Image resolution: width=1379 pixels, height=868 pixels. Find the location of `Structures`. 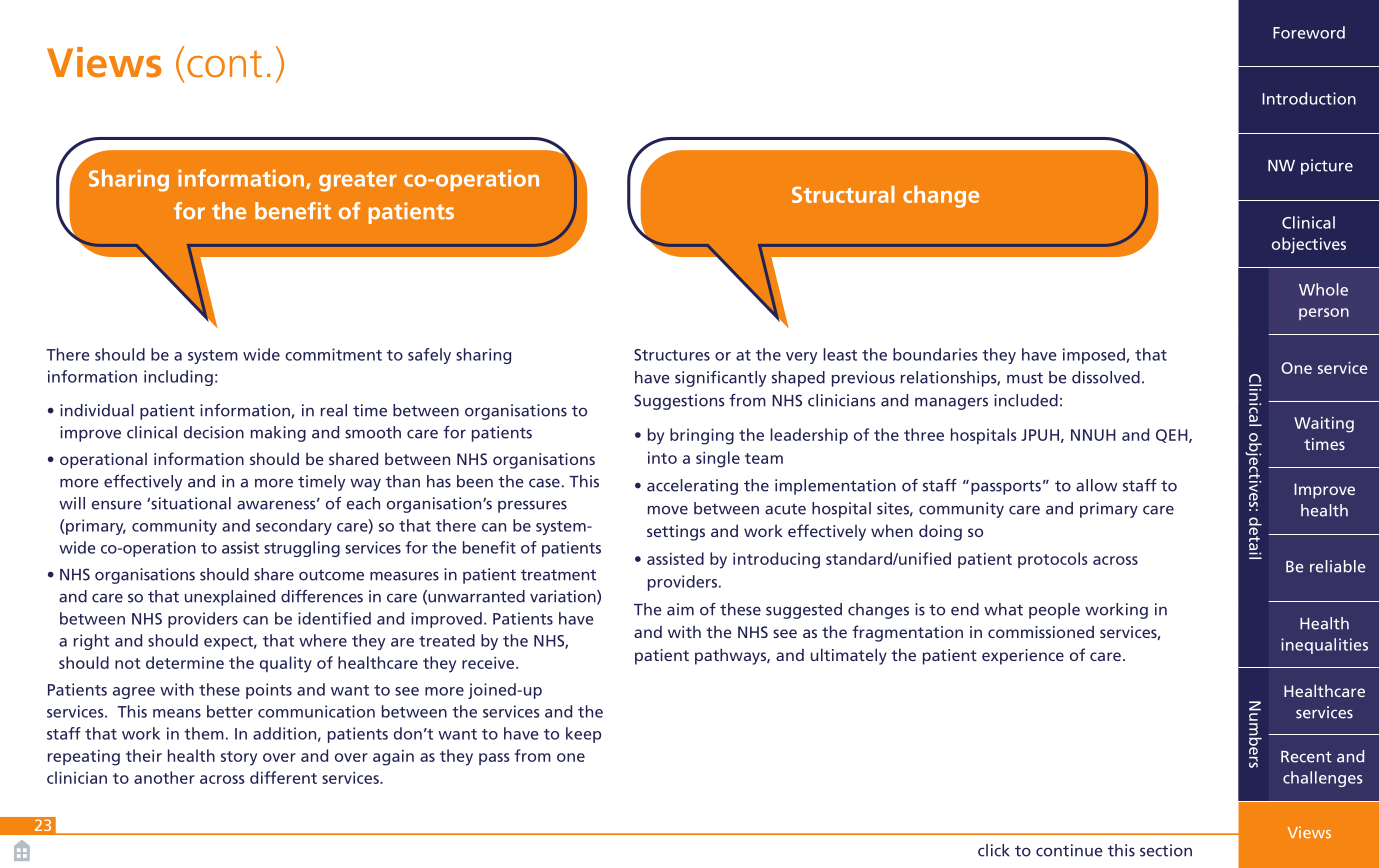

Structures is located at coordinates (672, 355).
